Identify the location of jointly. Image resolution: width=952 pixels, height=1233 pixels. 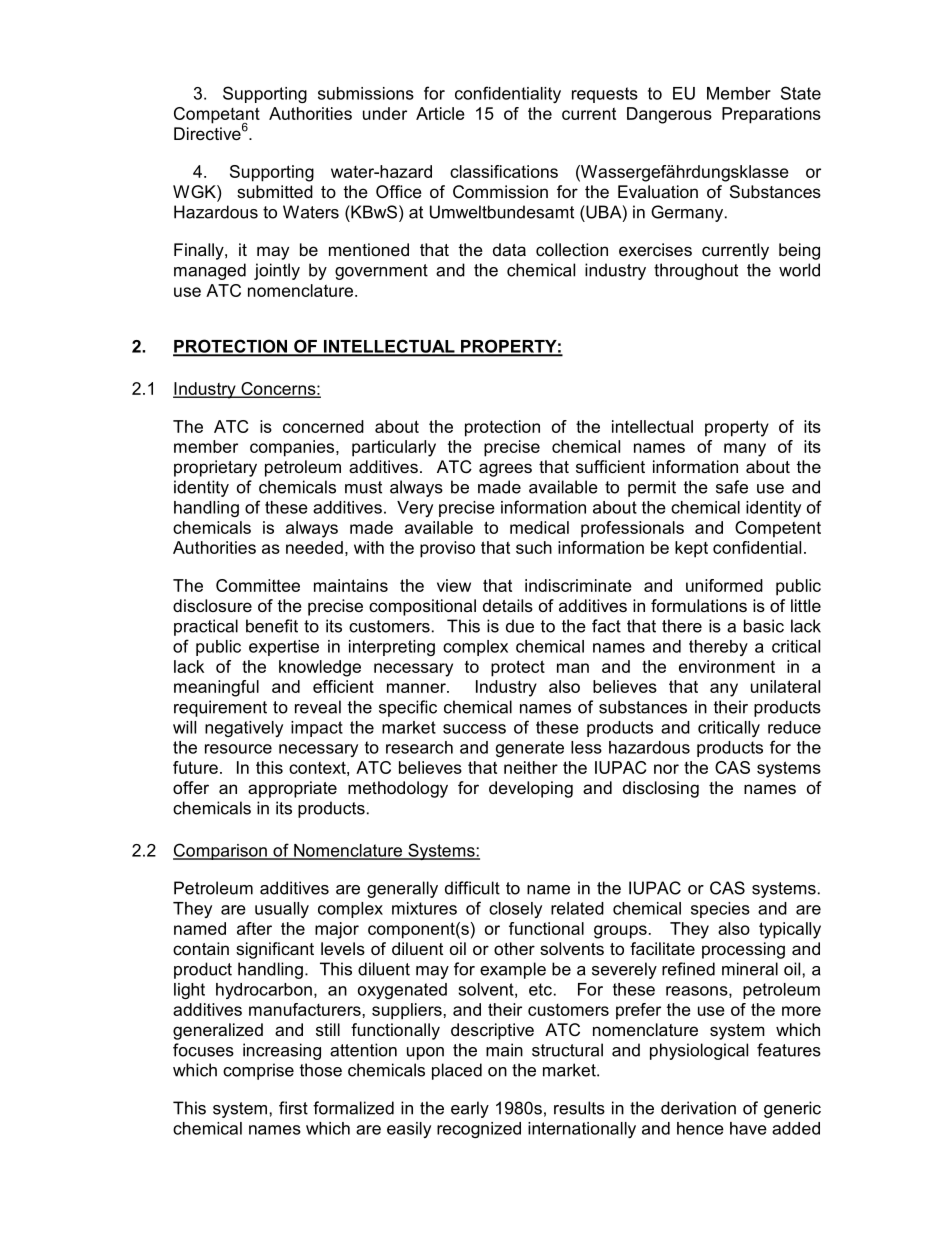
(277, 271).
